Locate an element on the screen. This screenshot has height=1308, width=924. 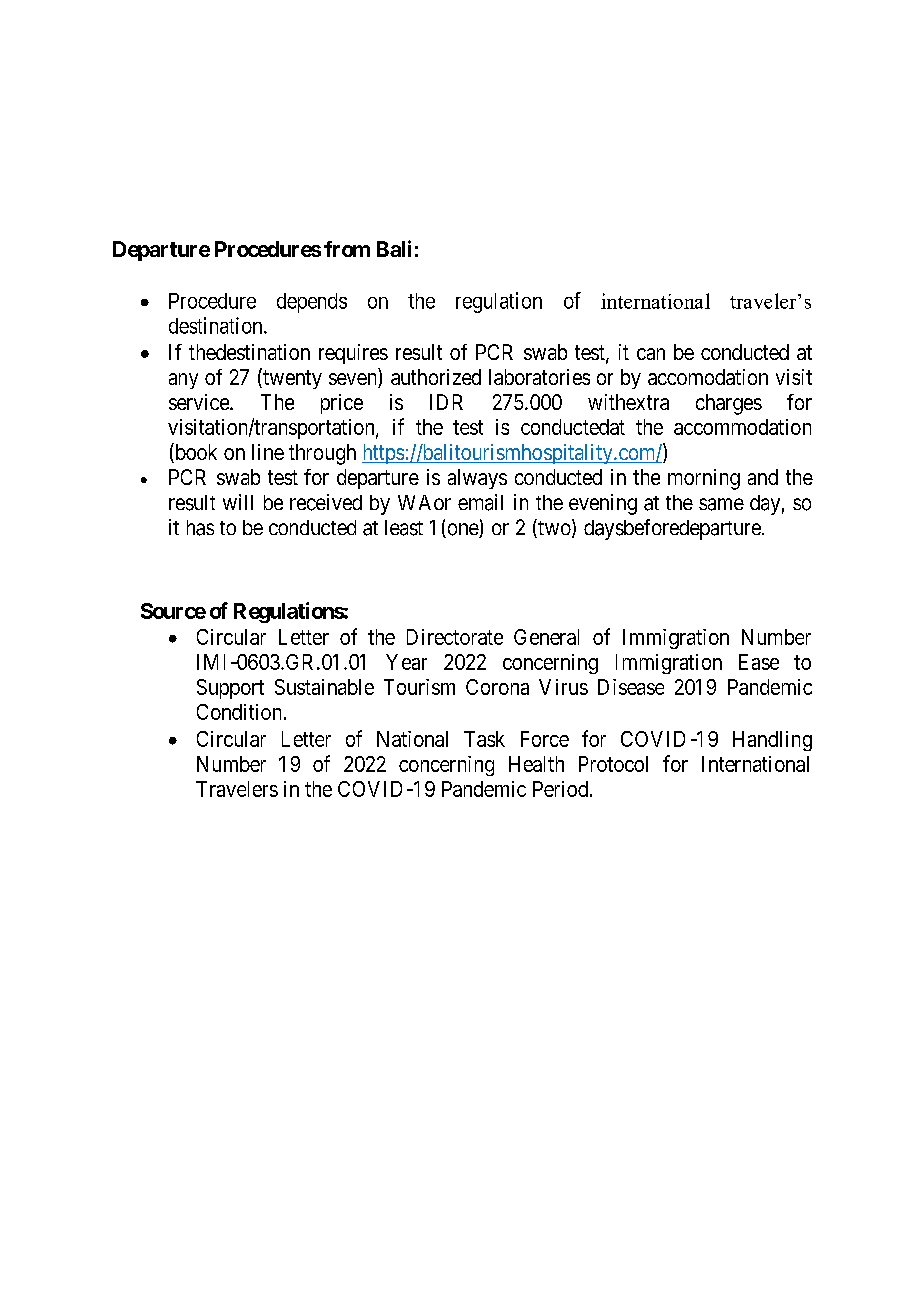
from is located at coordinates (347, 249).
